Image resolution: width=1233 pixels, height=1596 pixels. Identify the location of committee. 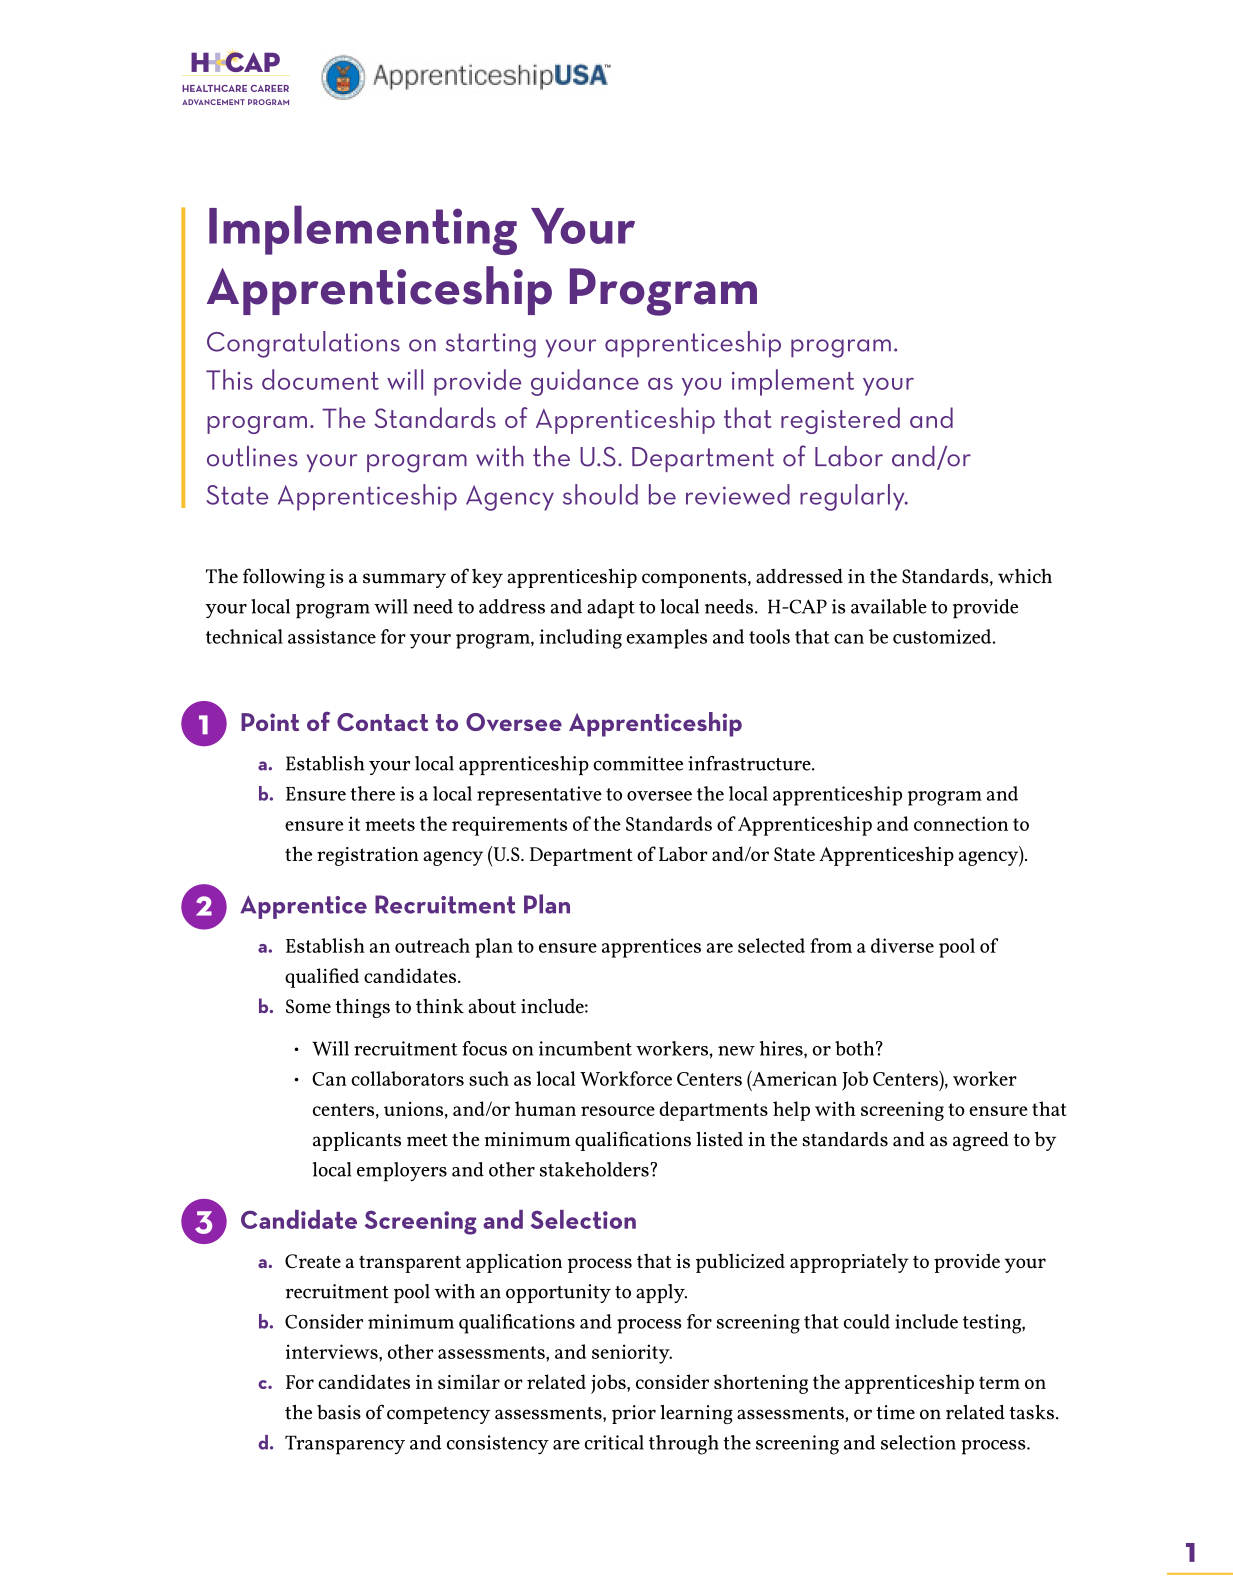
(638, 763).
